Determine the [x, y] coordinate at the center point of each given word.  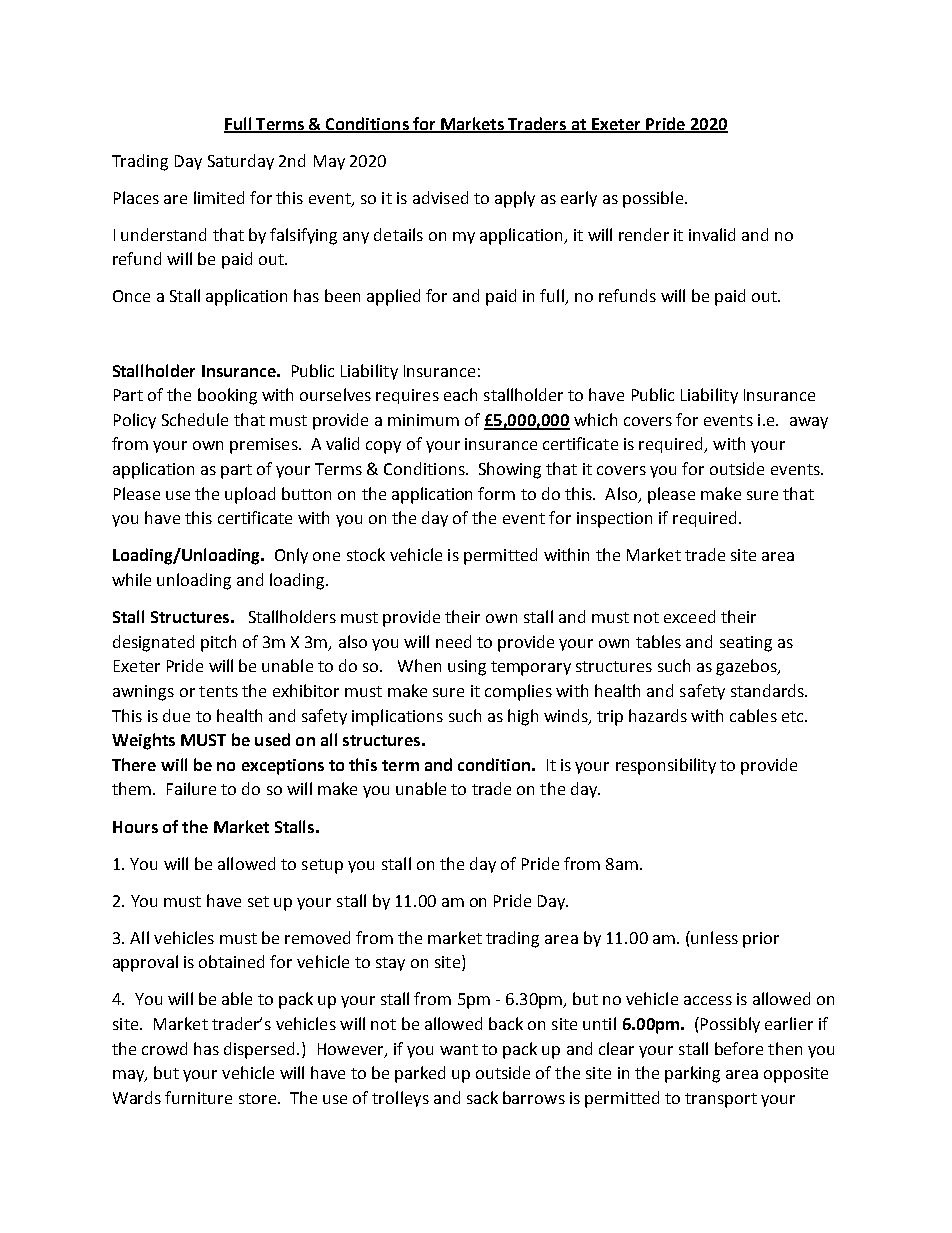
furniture [198, 1097]
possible [654, 199]
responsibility [666, 766]
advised [440, 197]
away [809, 423]
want [459, 1049]
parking [692, 1074]
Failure [191, 788]
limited [219, 197]
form [496, 493]
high [523, 717]
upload [250, 495]
